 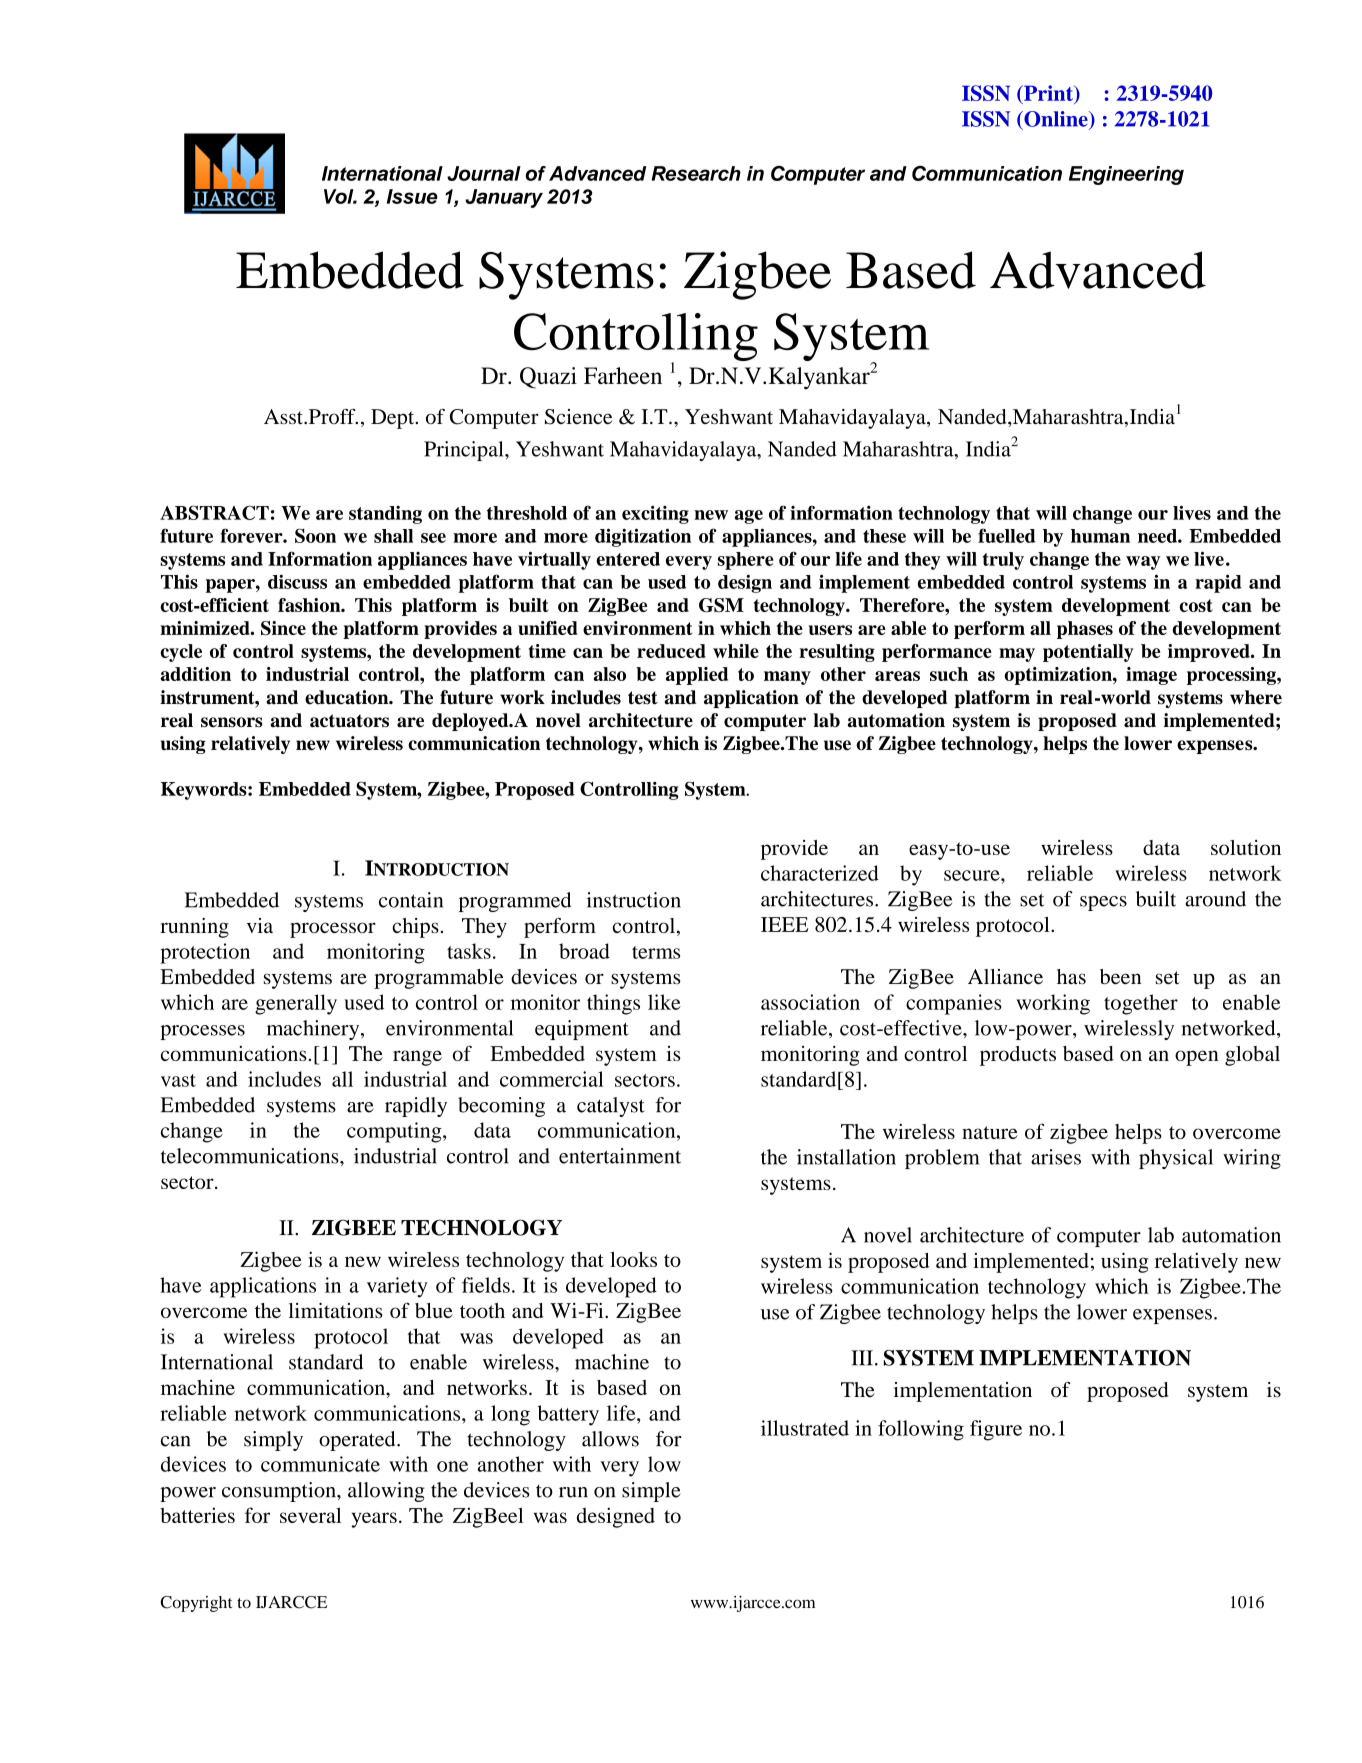 I want to click on generally, so click(x=296, y=1004).
